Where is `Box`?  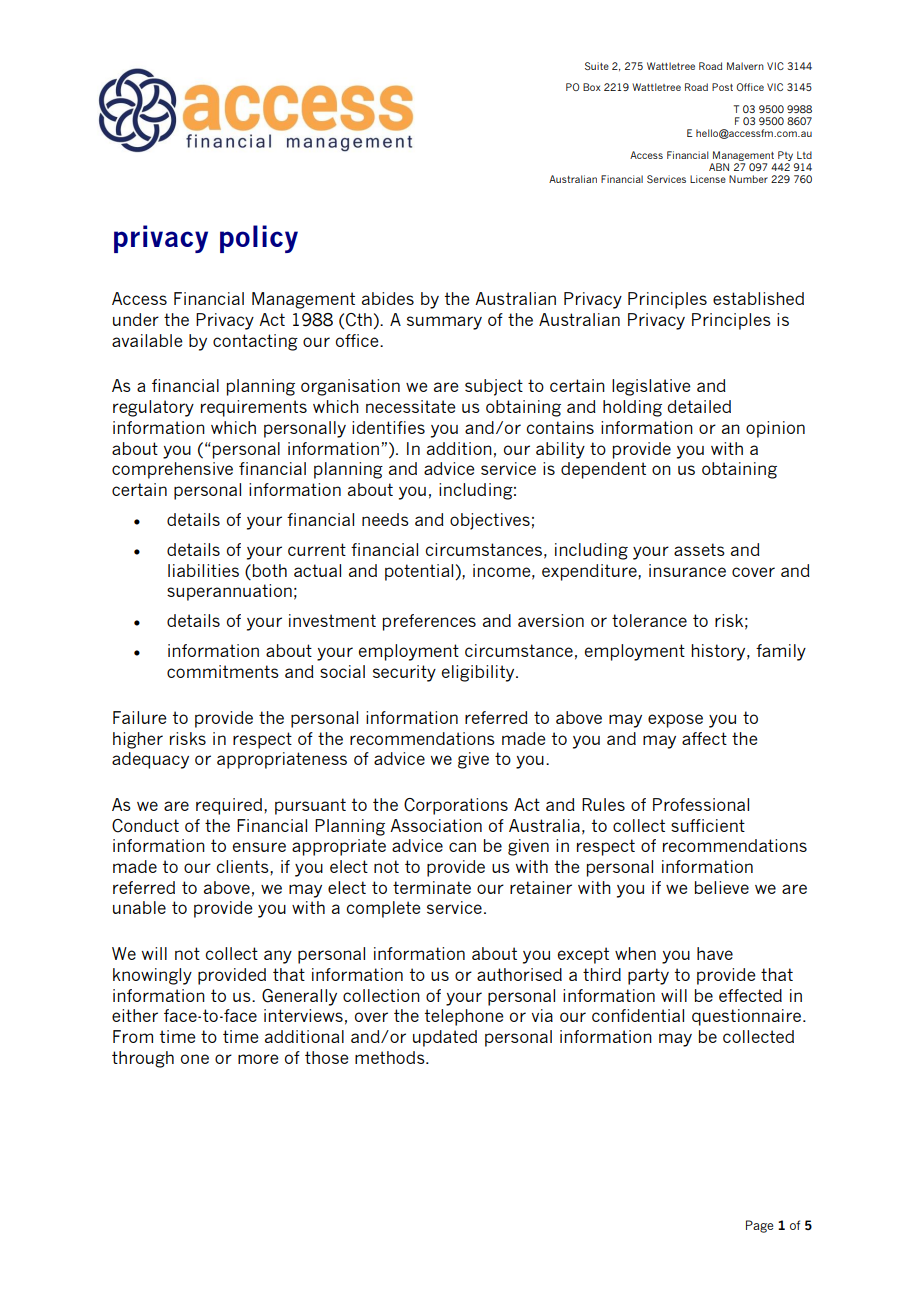 Box is located at coordinates (592, 87).
